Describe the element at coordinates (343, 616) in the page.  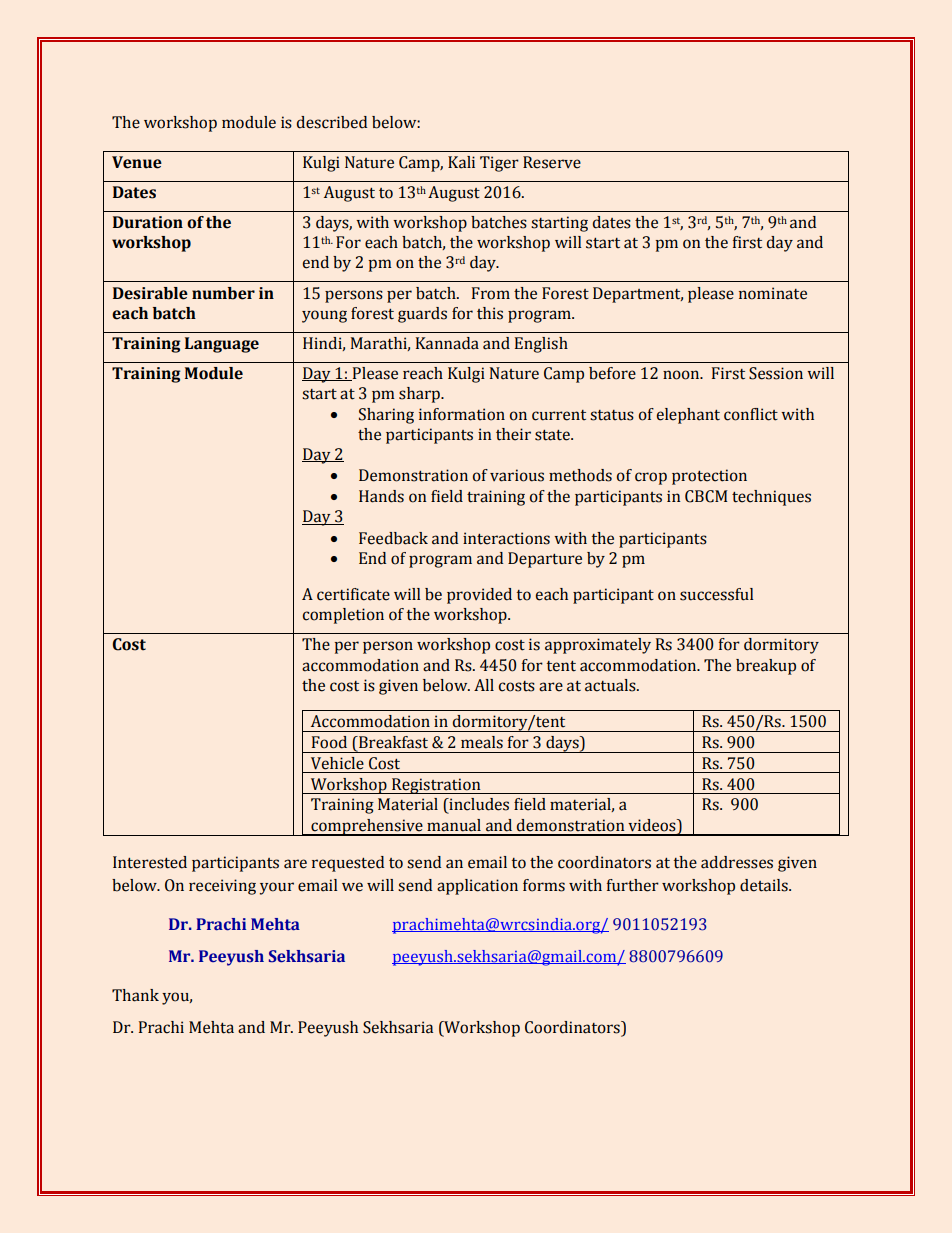
I see `completion` at that location.
